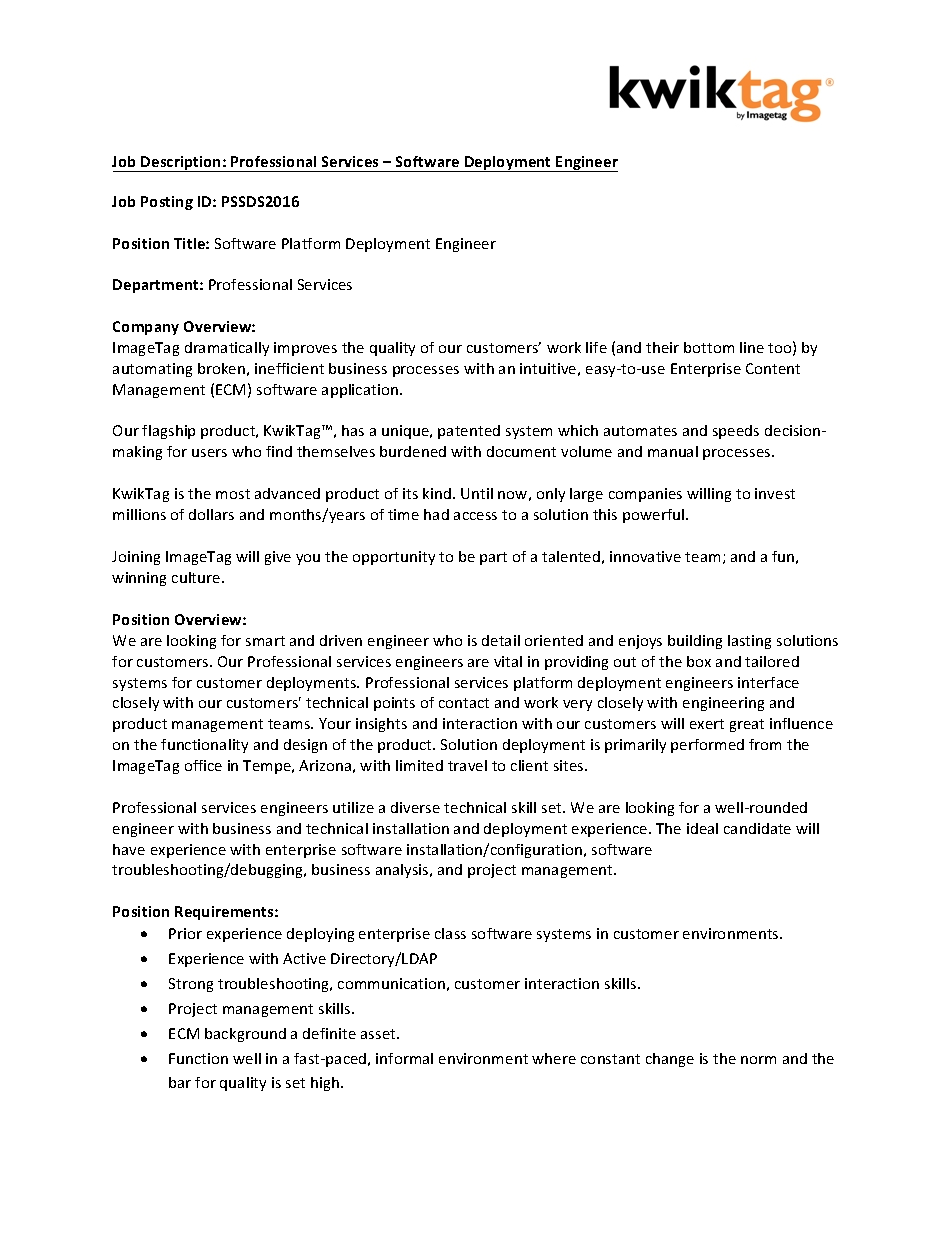 The image size is (952, 1233). I want to click on flagship, so click(168, 432).
